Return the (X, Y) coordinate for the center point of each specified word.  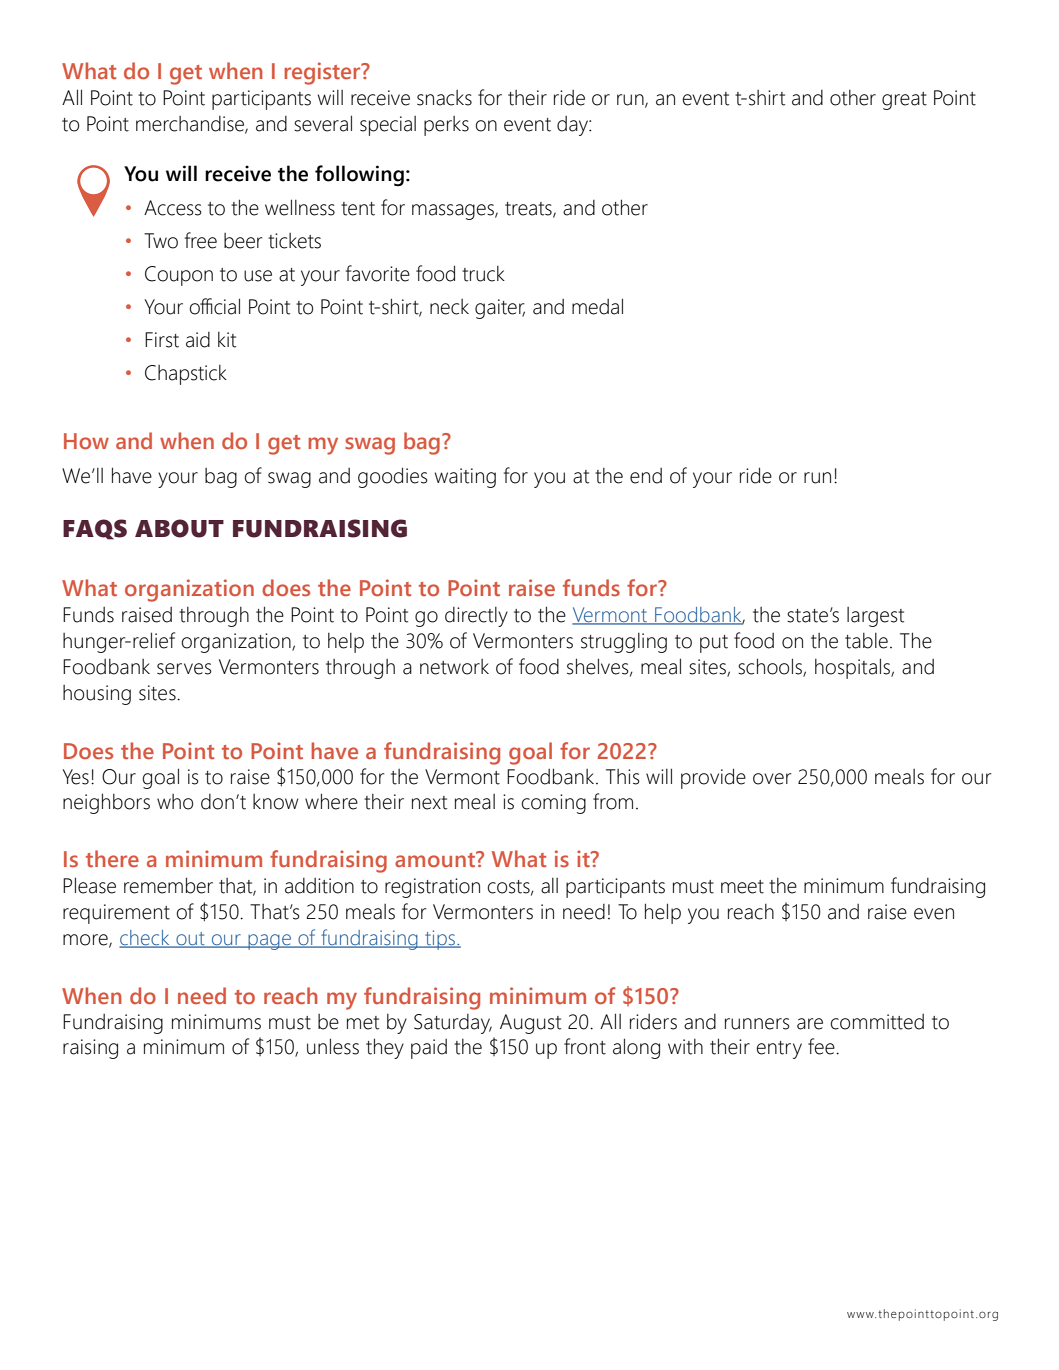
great (904, 101)
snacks (444, 98)
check (145, 939)
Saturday (453, 1024)
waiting (465, 478)
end (646, 476)
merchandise (191, 124)
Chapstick (186, 375)
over (772, 779)
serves (184, 669)
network (454, 667)
